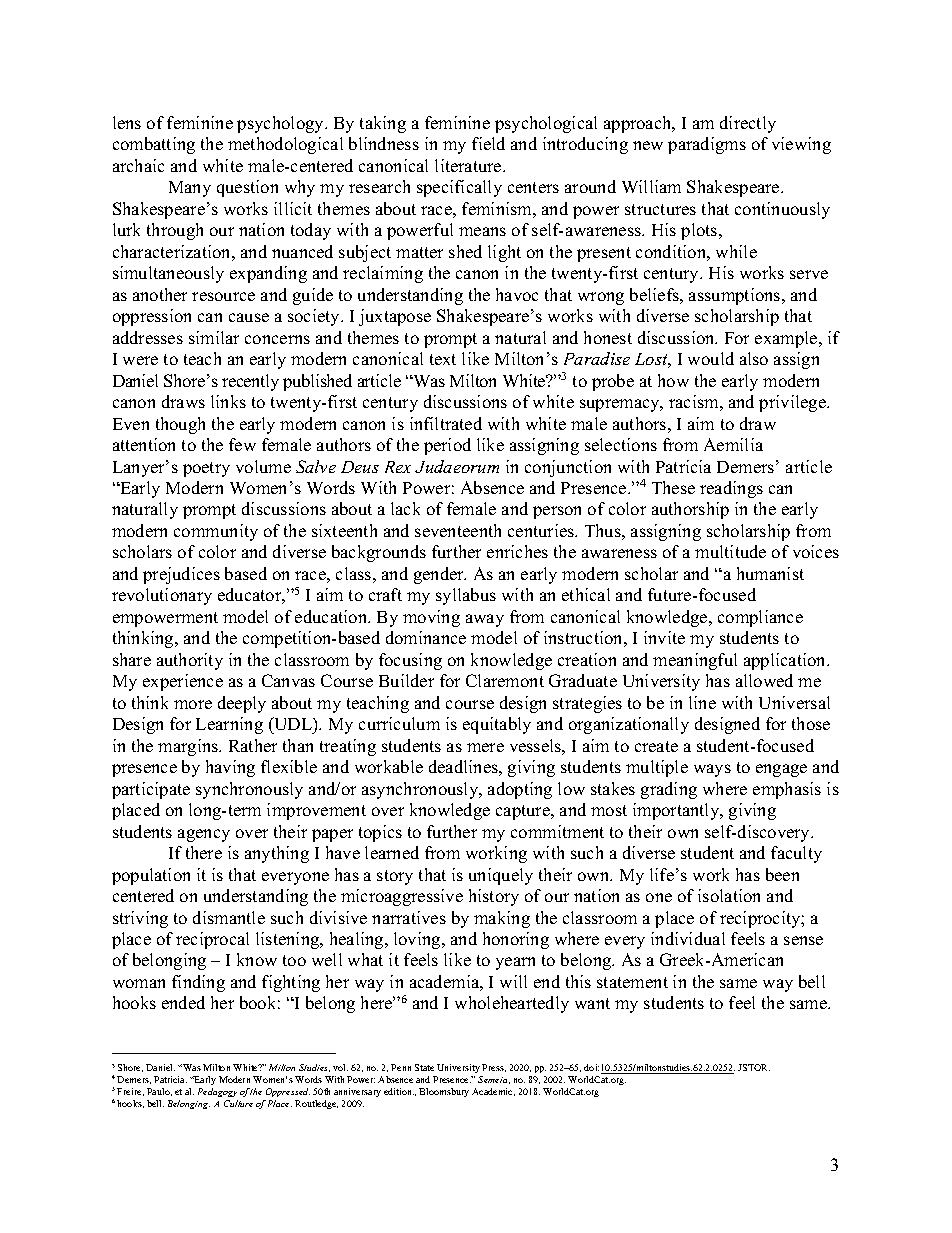  I want to click on compliance, so click(760, 618).
